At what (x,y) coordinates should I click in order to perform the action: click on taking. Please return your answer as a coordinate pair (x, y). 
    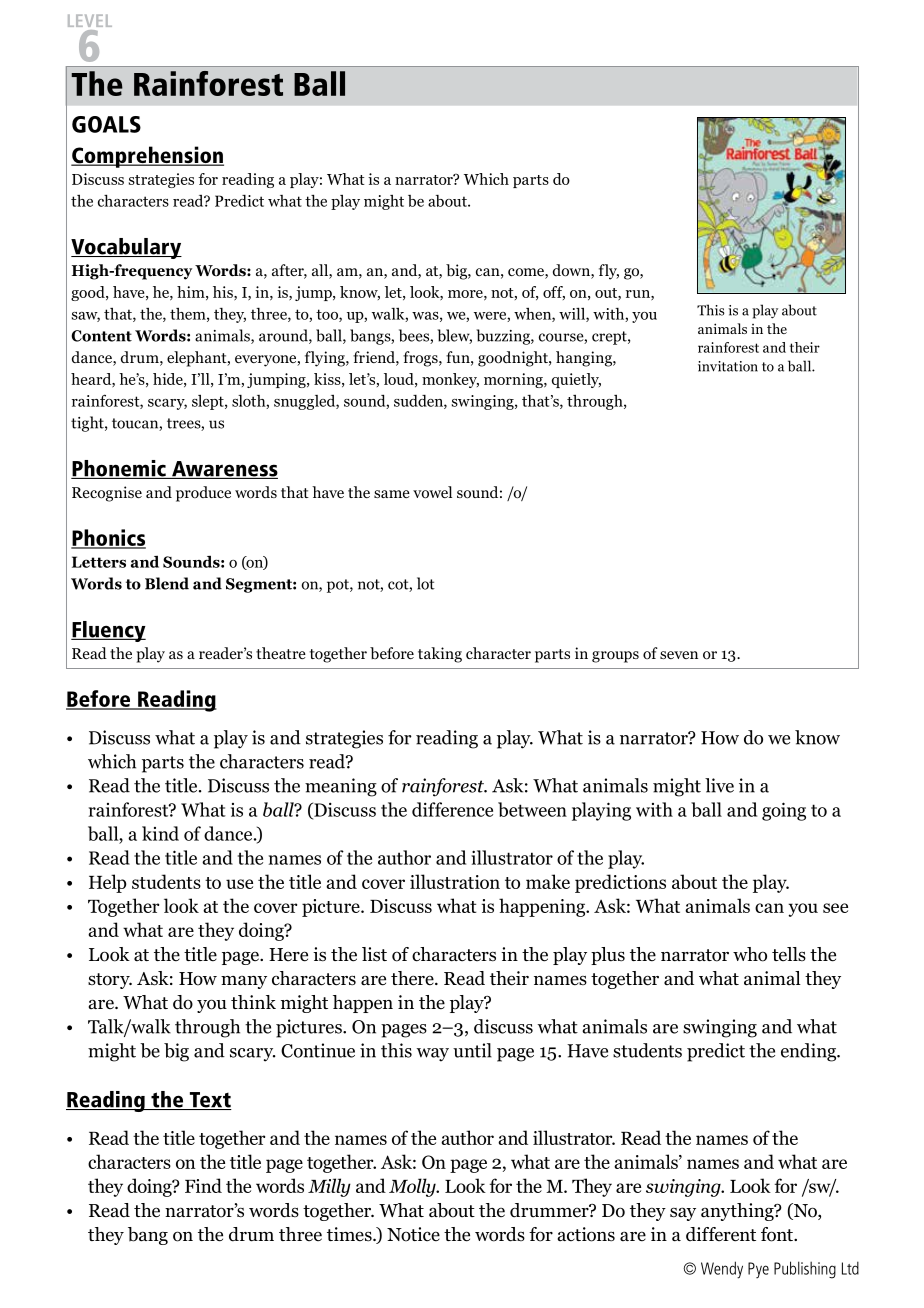
    Looking at the image, I should click on (440, 655).
